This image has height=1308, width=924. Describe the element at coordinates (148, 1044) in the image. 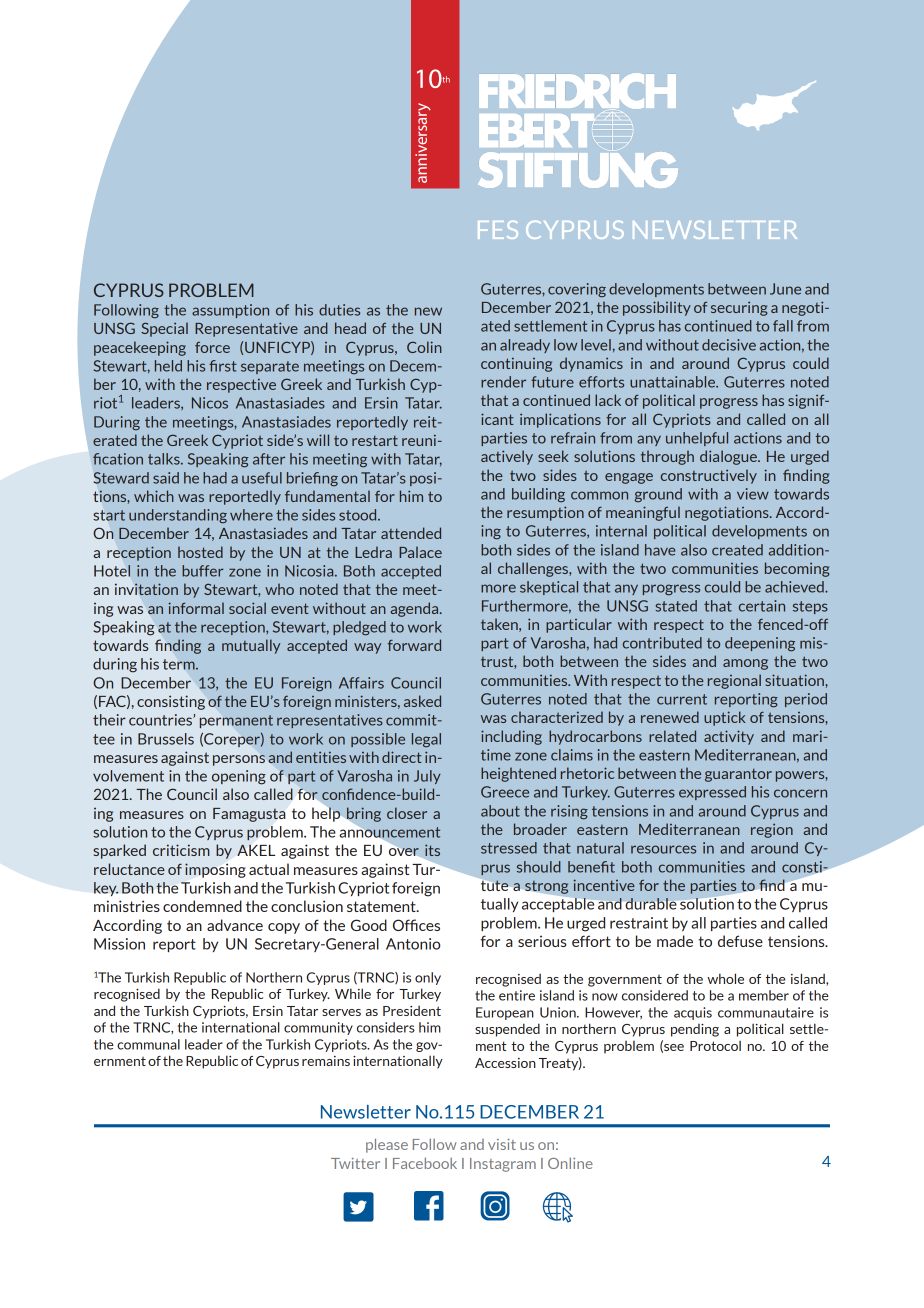

I see `communal` at that location.
